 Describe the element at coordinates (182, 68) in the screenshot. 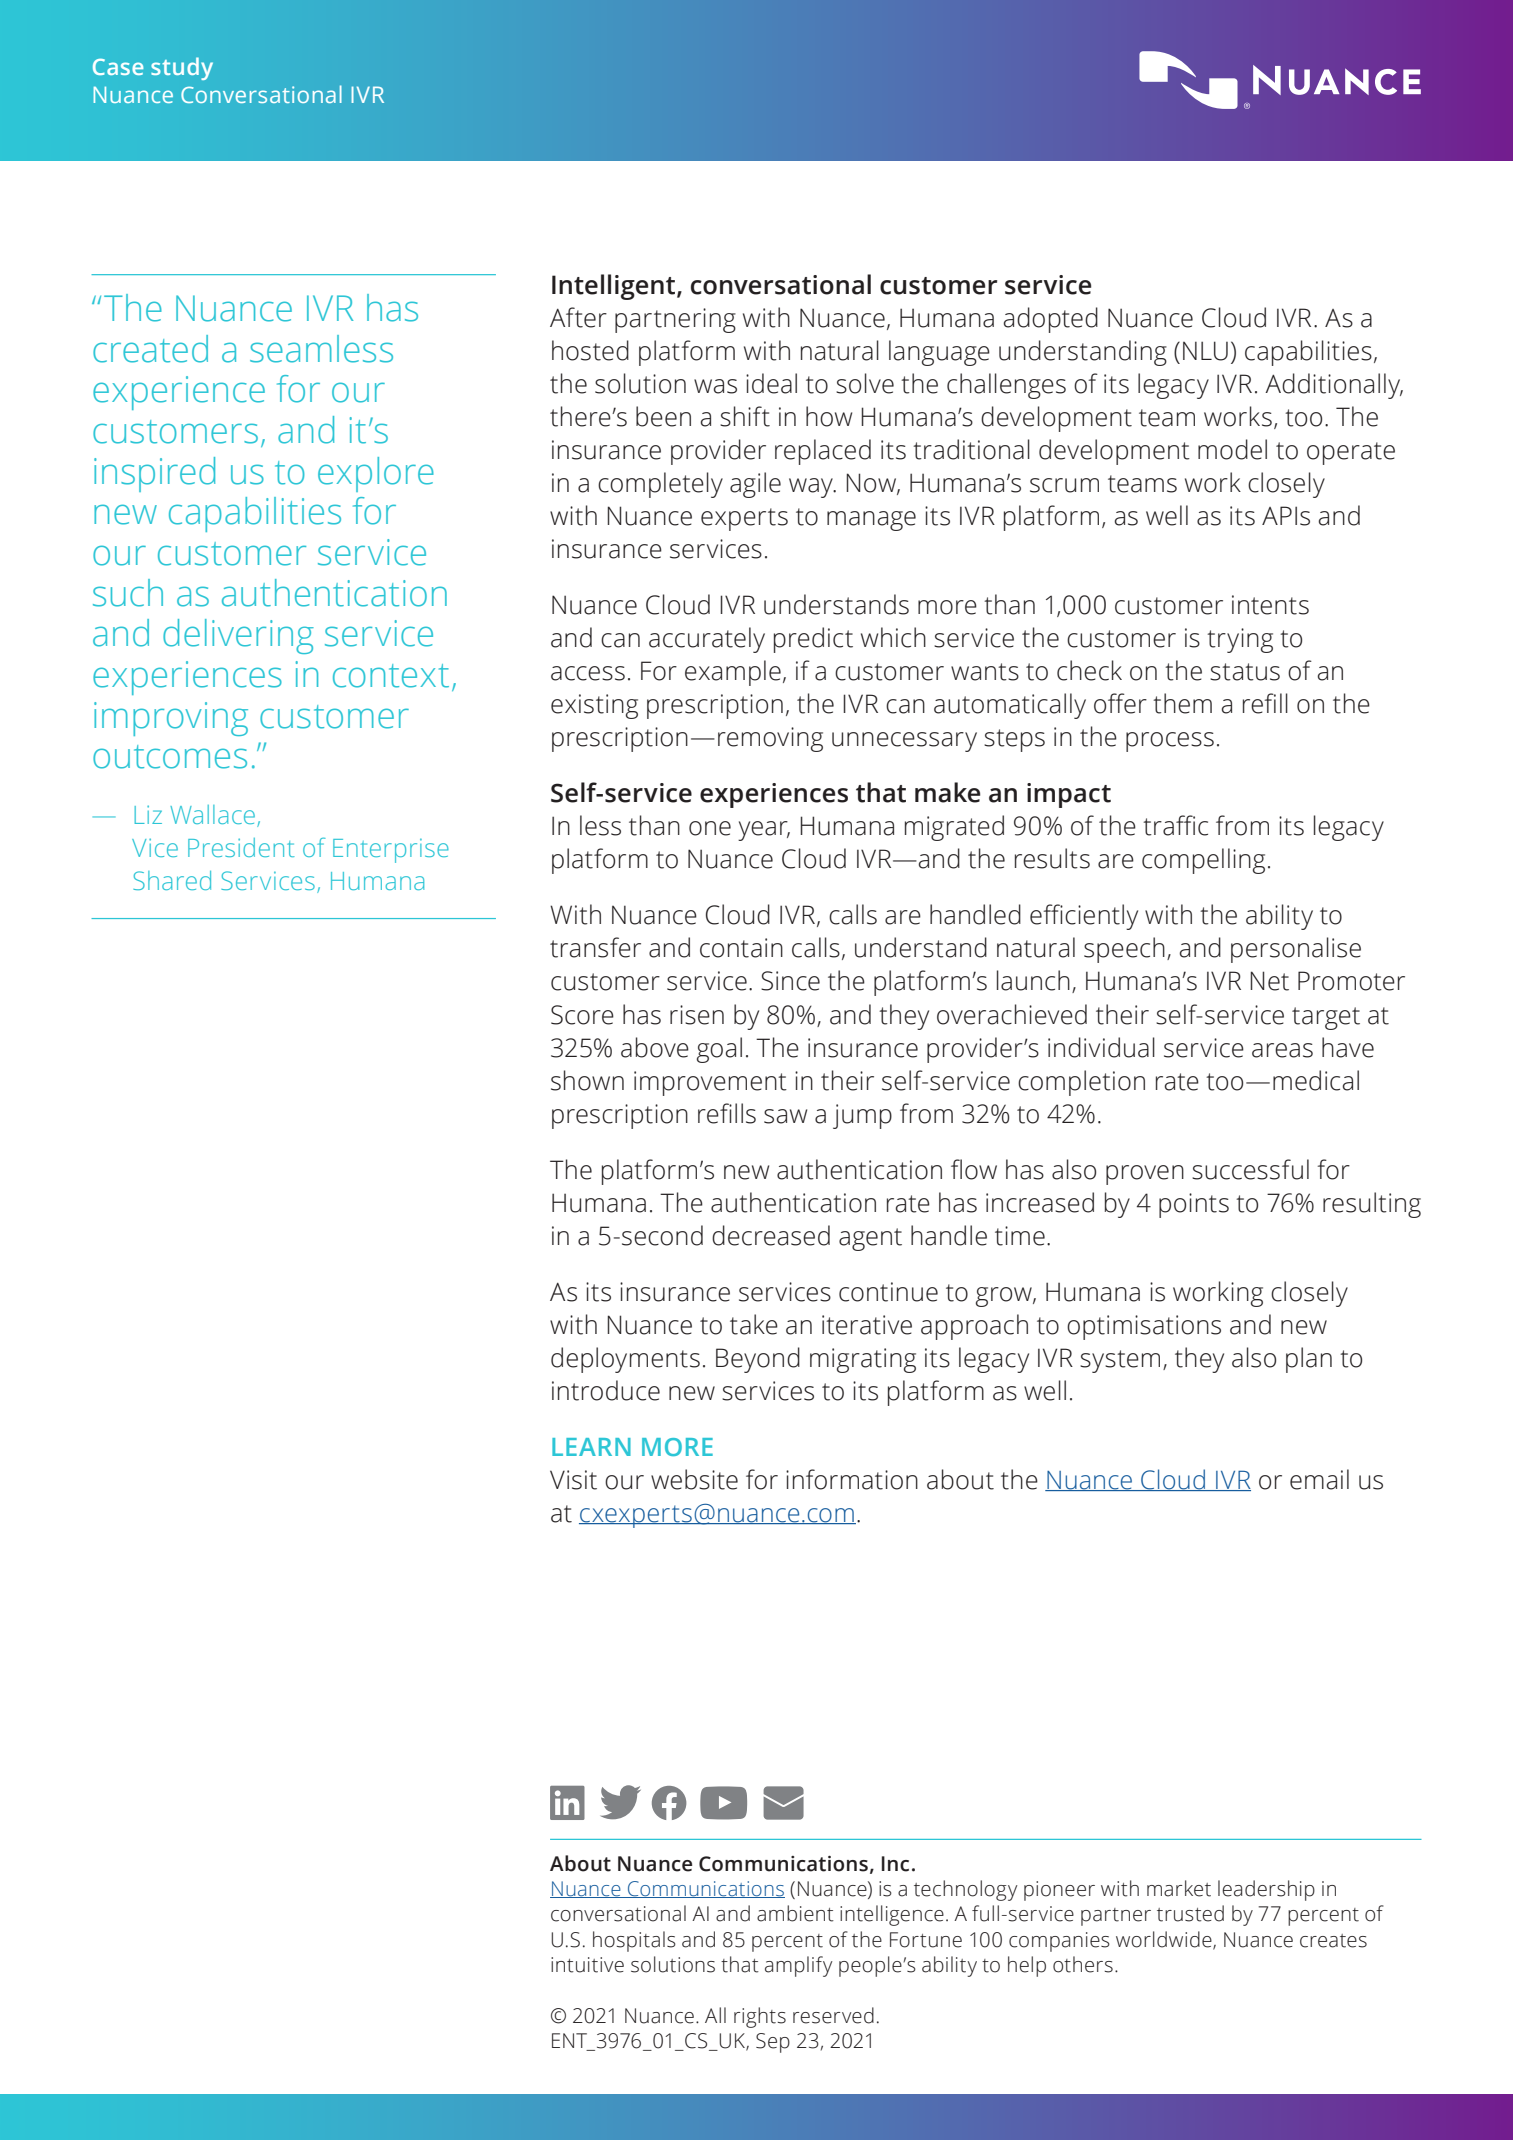

I see `study` at that location.
